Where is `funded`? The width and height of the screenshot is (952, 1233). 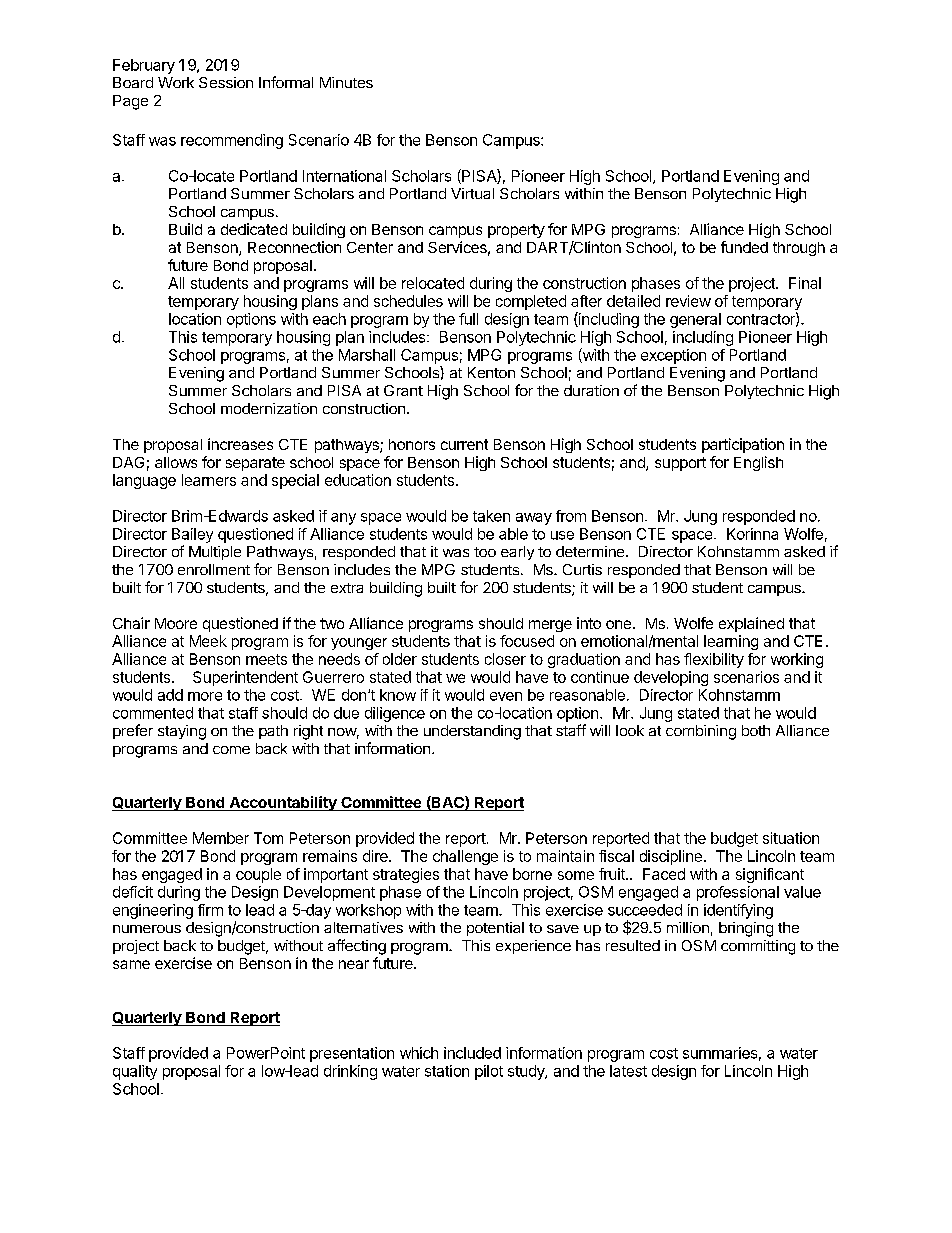 funded is located at coordinates (744, 247).
